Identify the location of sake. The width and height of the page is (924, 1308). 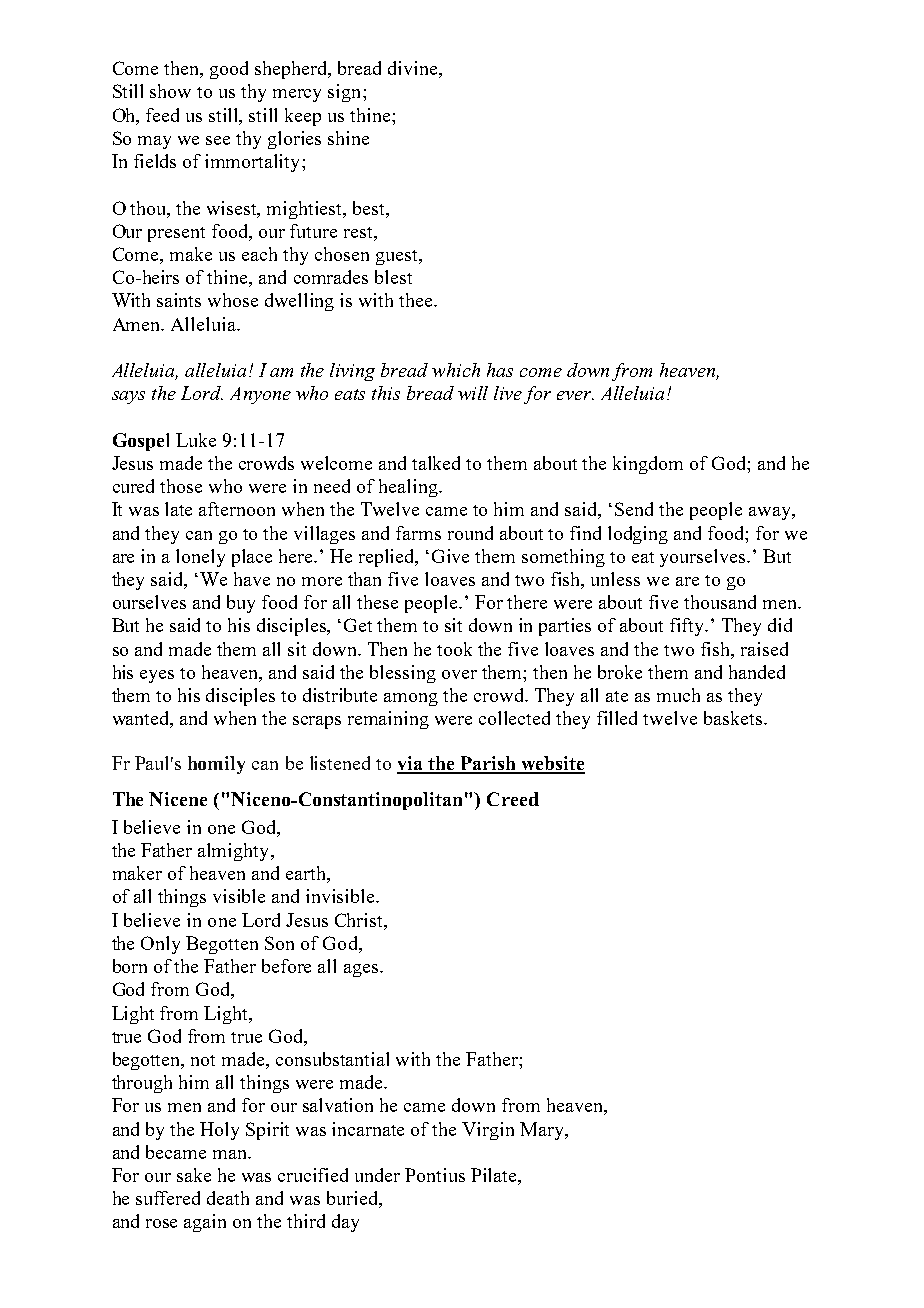
(194, 1175).
